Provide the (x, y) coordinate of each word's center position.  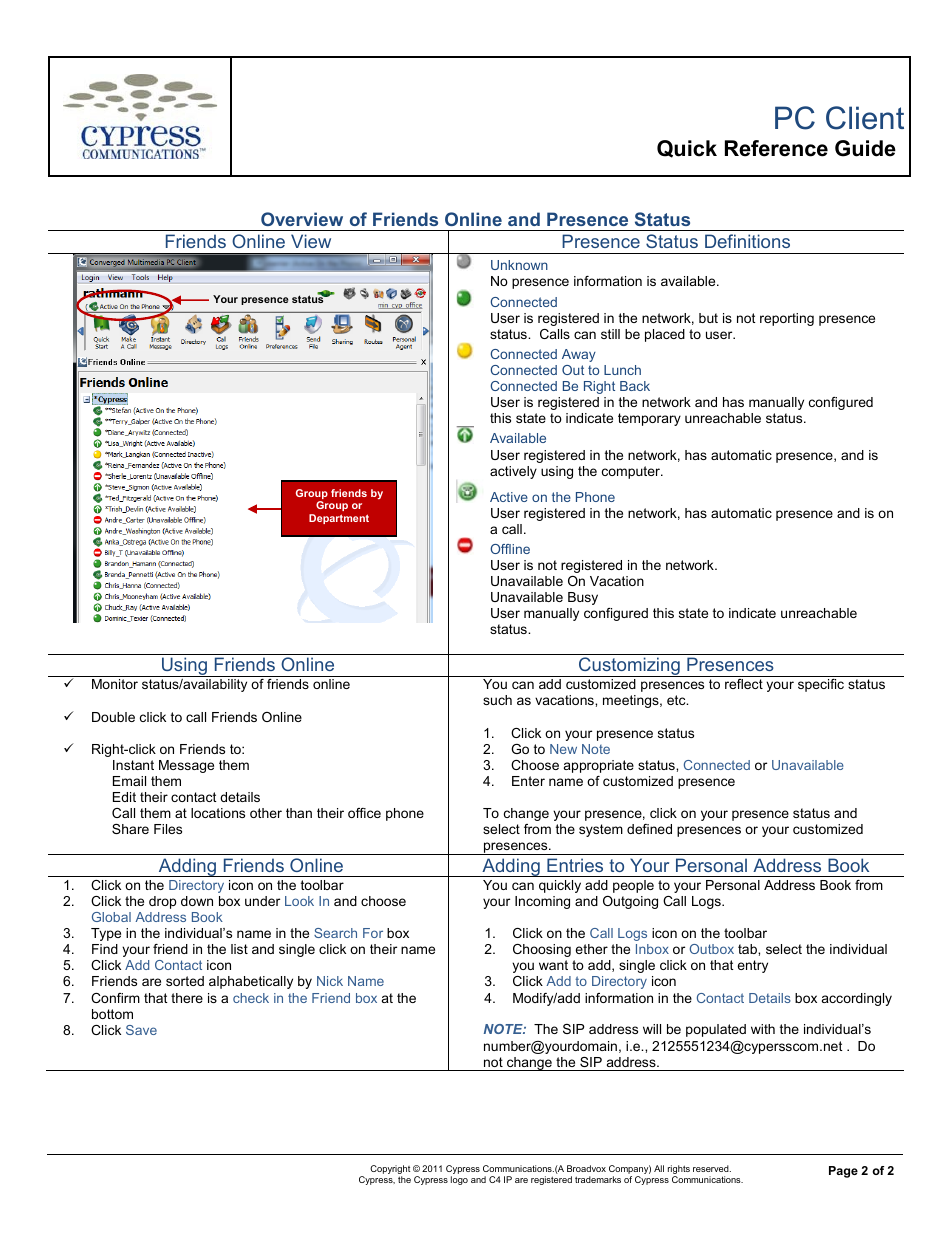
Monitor (115, 684)
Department (339, 519)
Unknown (519, 265)
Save (141, 1030)
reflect (744, 684)
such (497, 700)
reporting (787, 319)
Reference (776, 148)
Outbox (712, 949)
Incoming (542, 902)
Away (579, 355)
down (197, 901)
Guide (865, 148)
